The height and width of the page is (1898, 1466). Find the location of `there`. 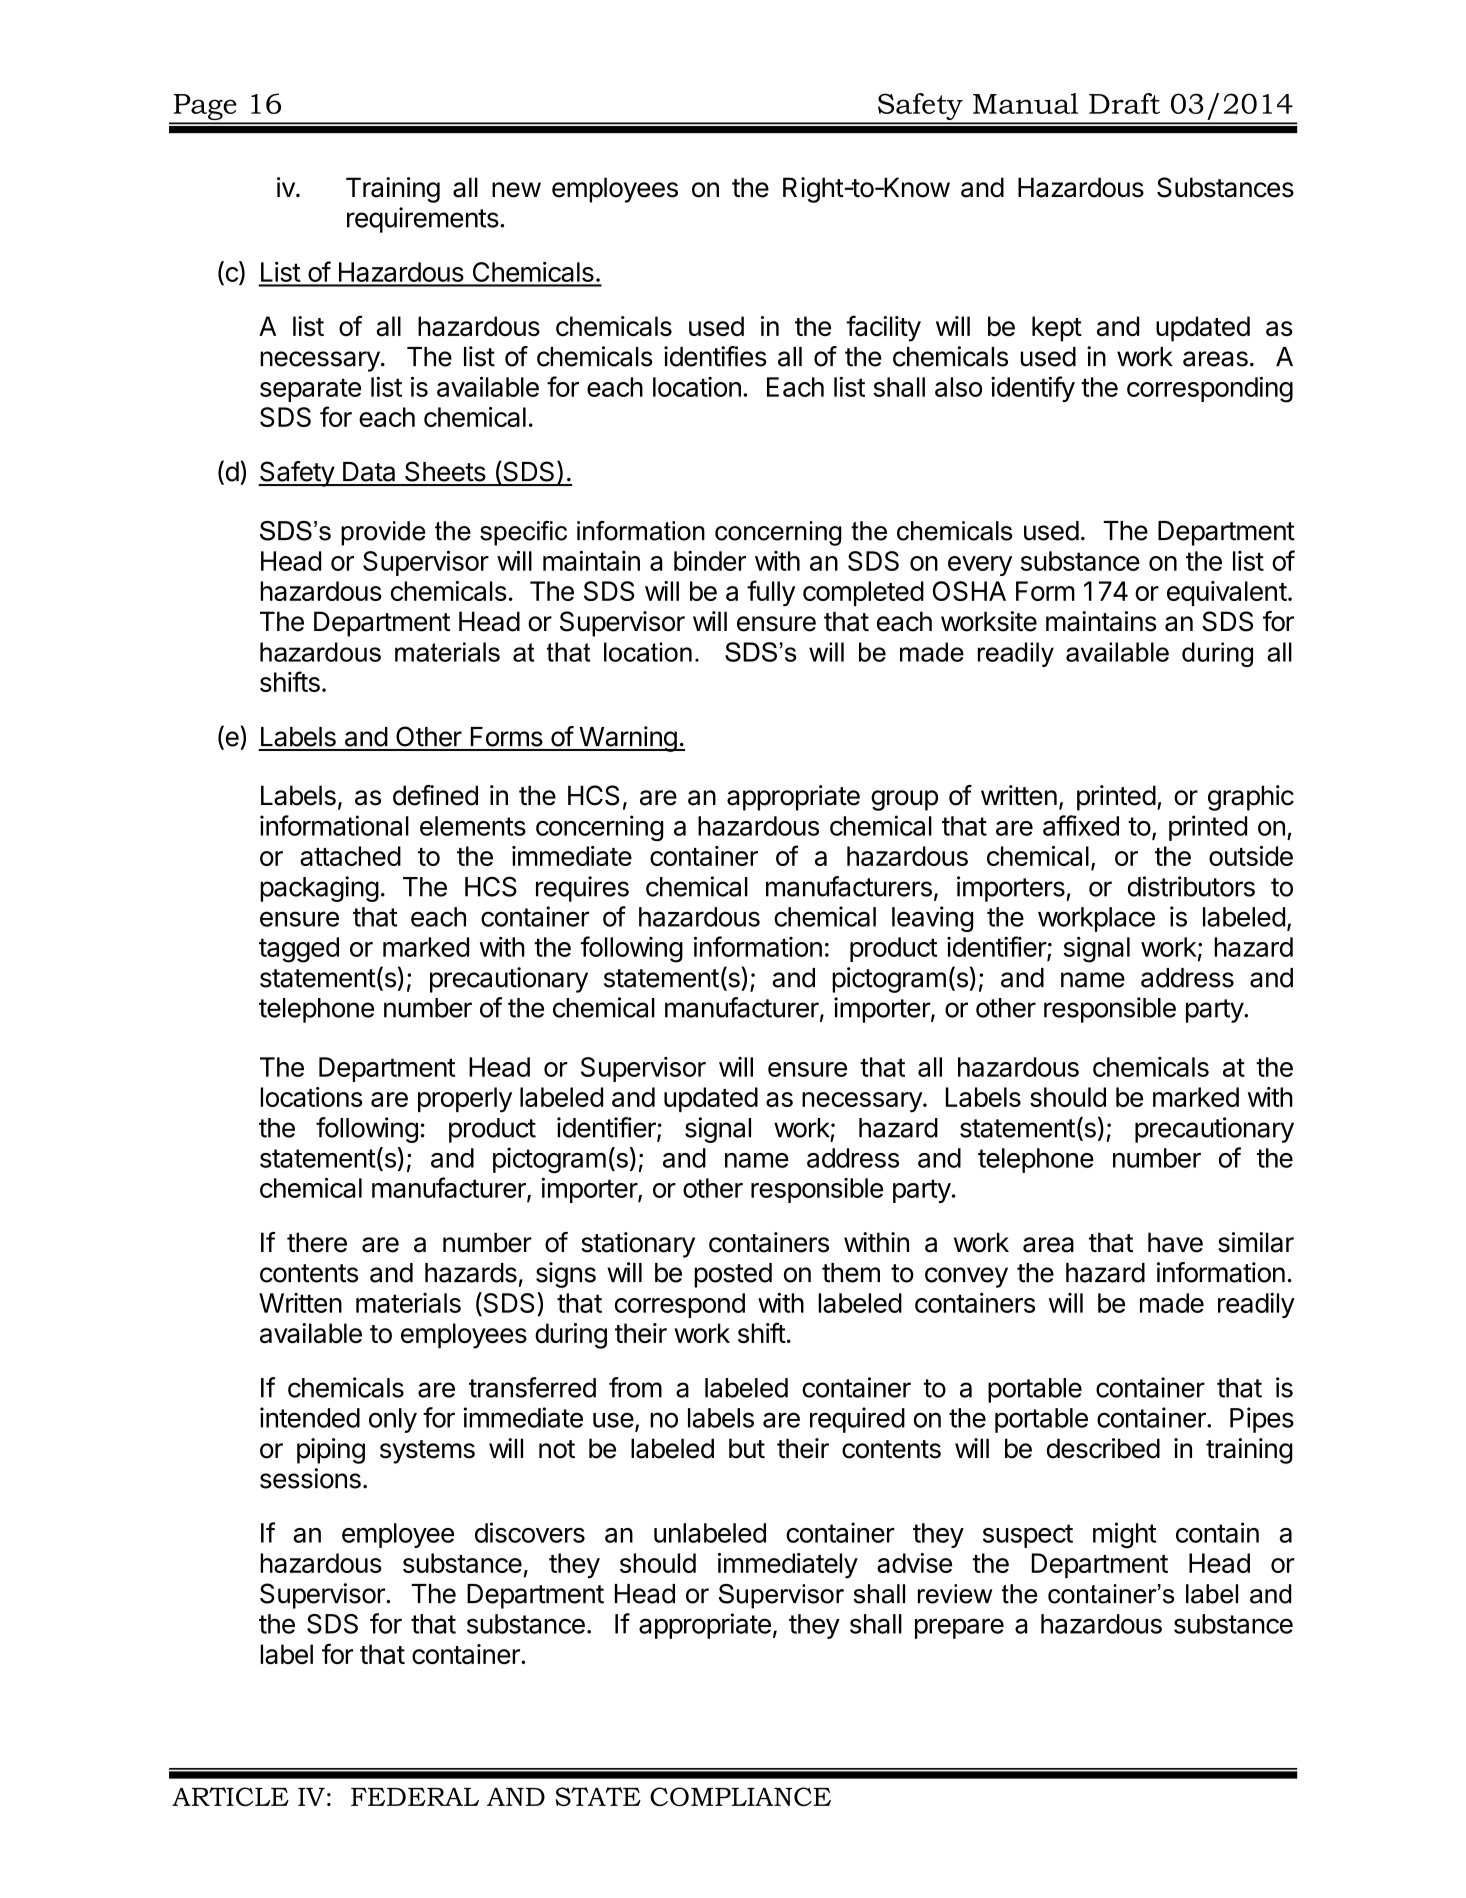

there is located at coordinates (317, 1242).
